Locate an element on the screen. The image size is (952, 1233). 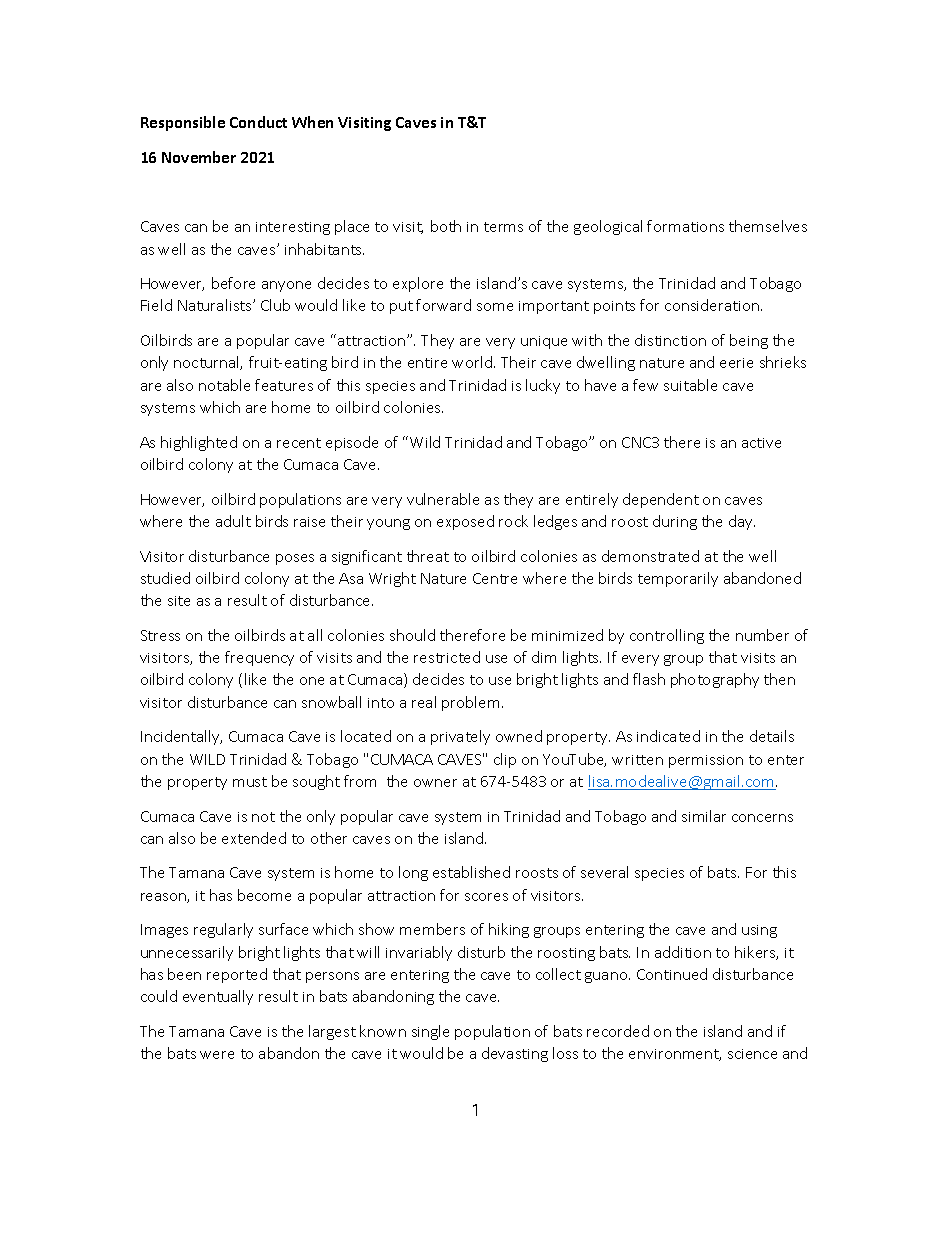
single is located at coordinates (430, 1032).
